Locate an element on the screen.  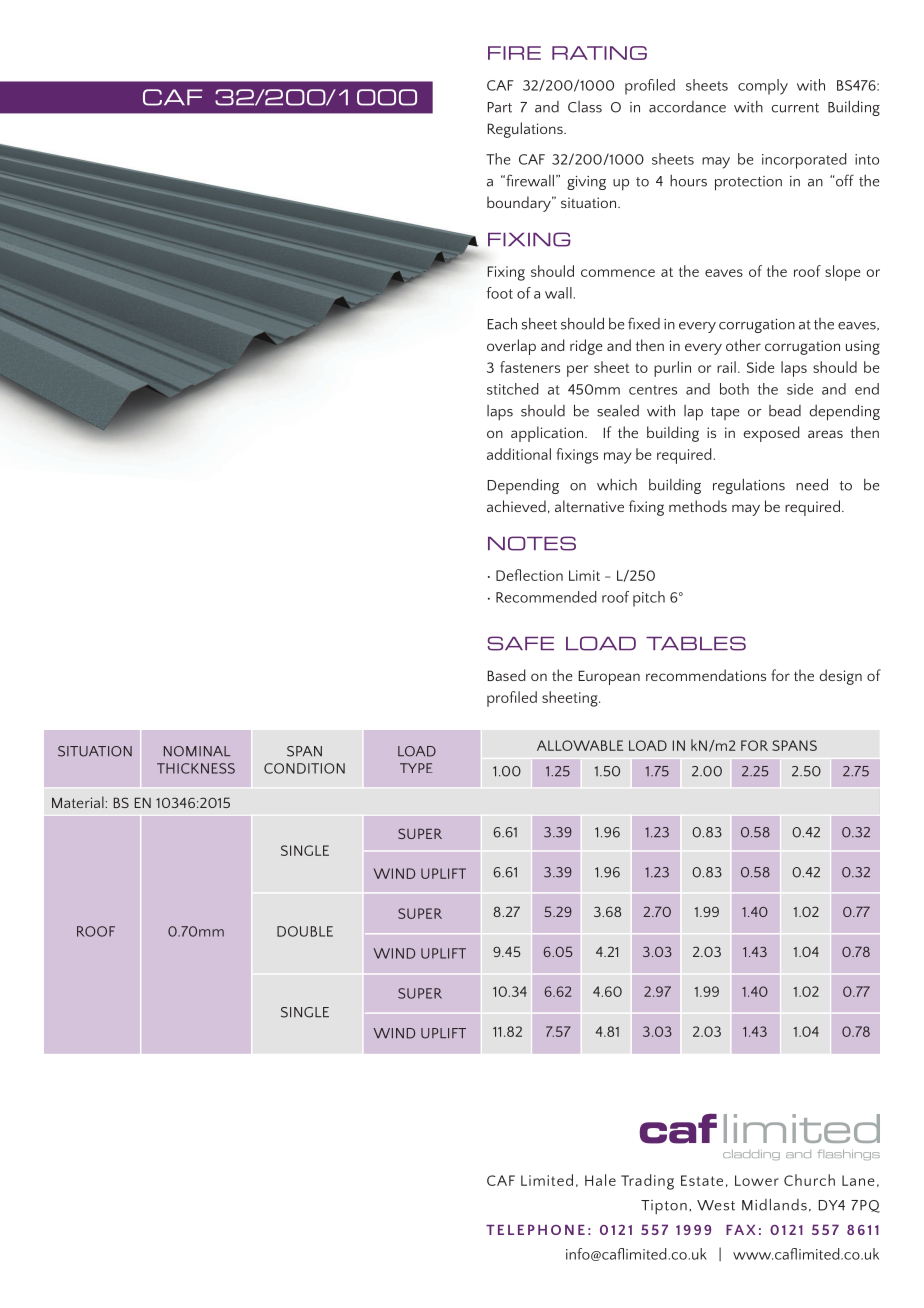
design is located at coordinates (841, 677).
